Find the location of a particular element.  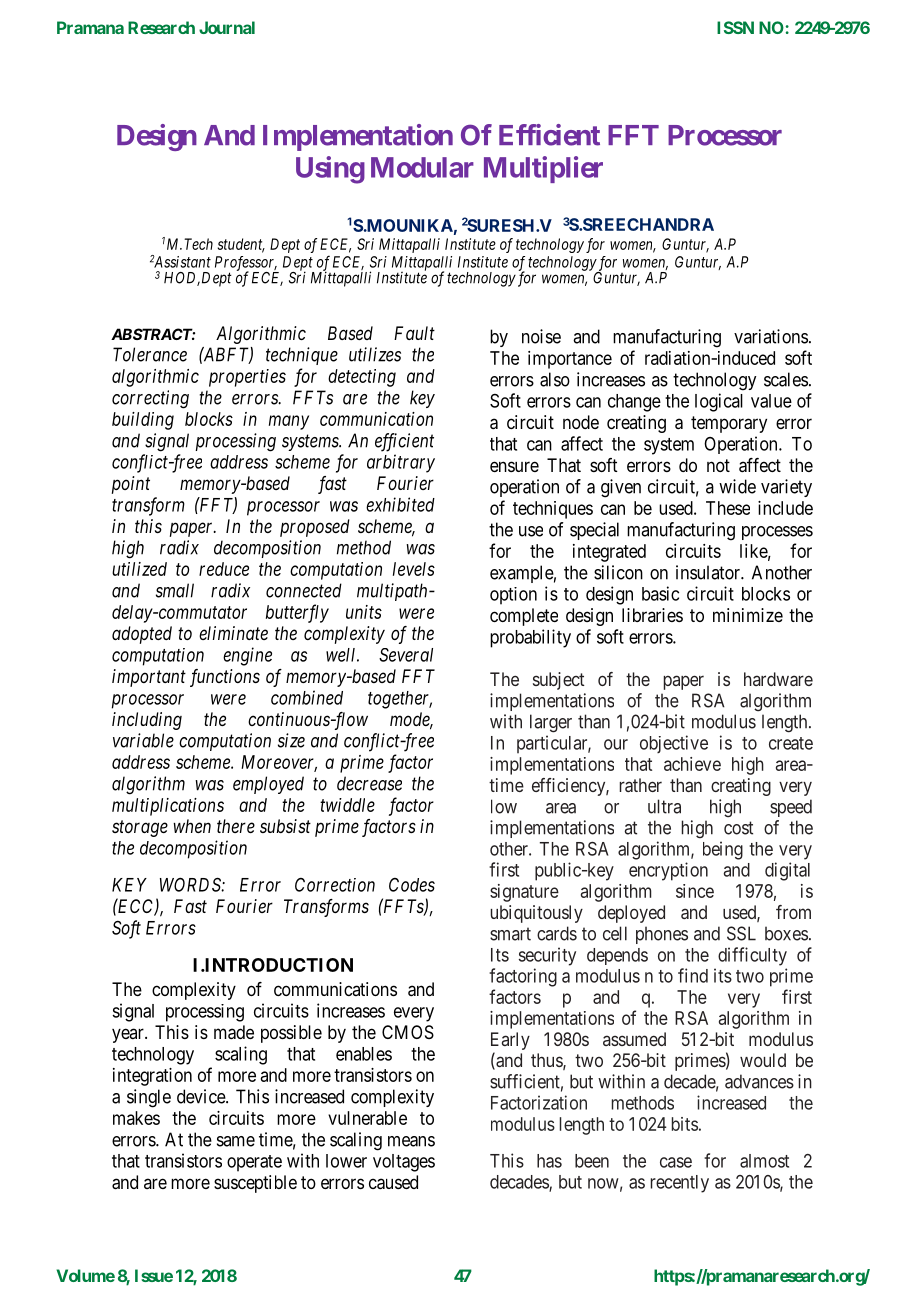

option is located at coordinates (513, 596).
